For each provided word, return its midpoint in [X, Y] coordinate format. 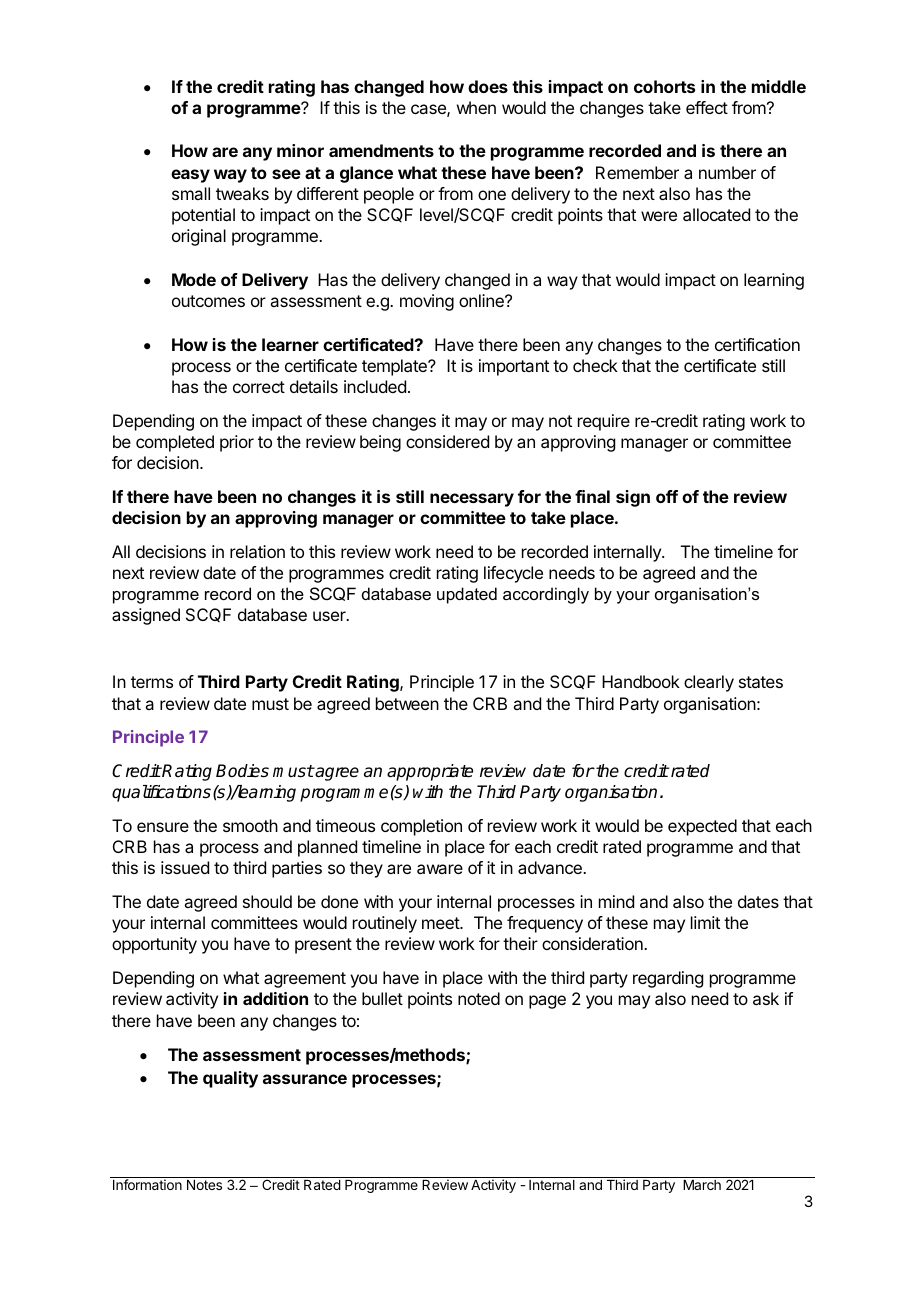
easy [190, 176]
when [476, 107]
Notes [204, 1185]
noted [479, 998]
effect [707, 107]
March [702, 1185]
